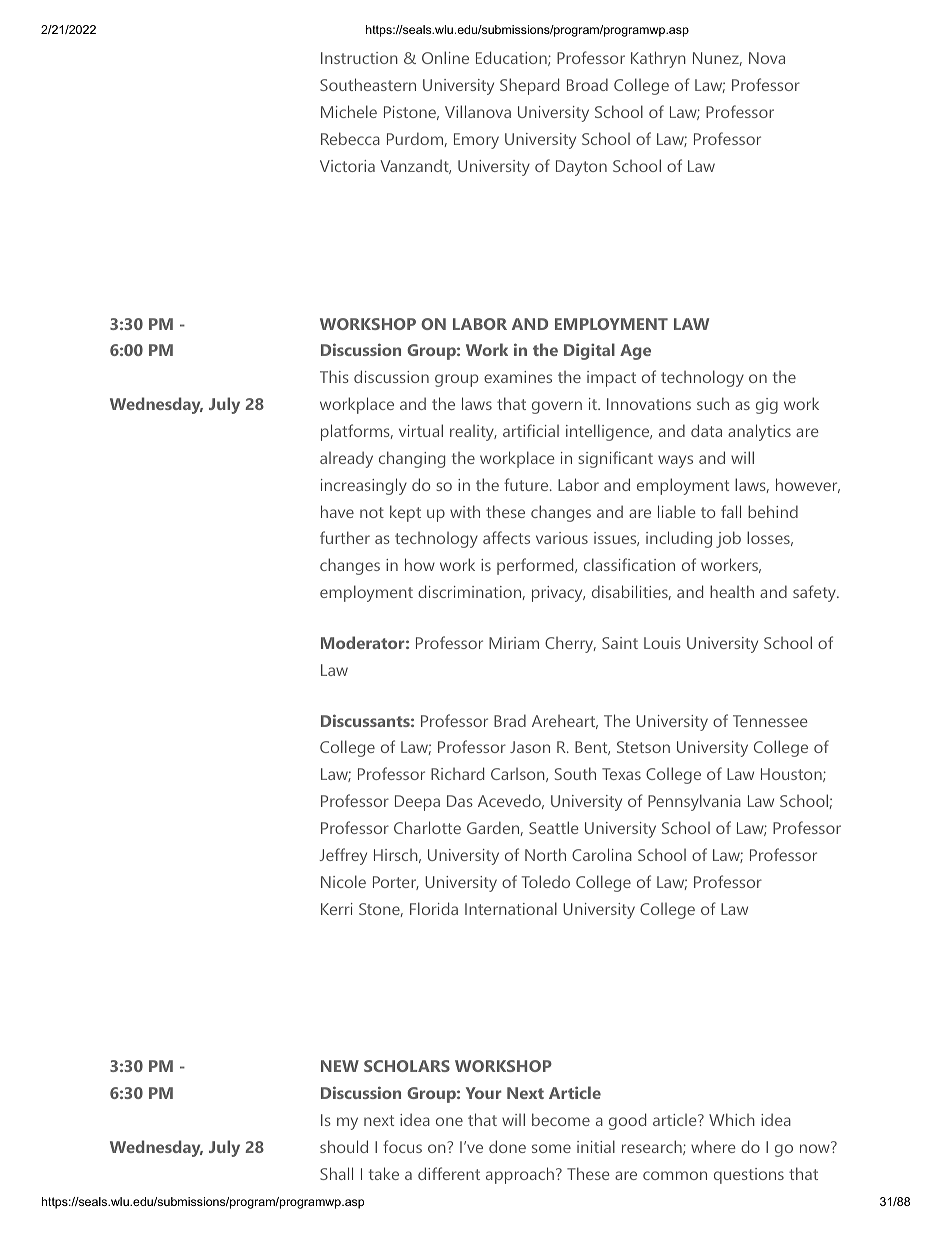 The height and width of the page is (1233, 952). I want to click on Kathryn, so click(658, 59).
